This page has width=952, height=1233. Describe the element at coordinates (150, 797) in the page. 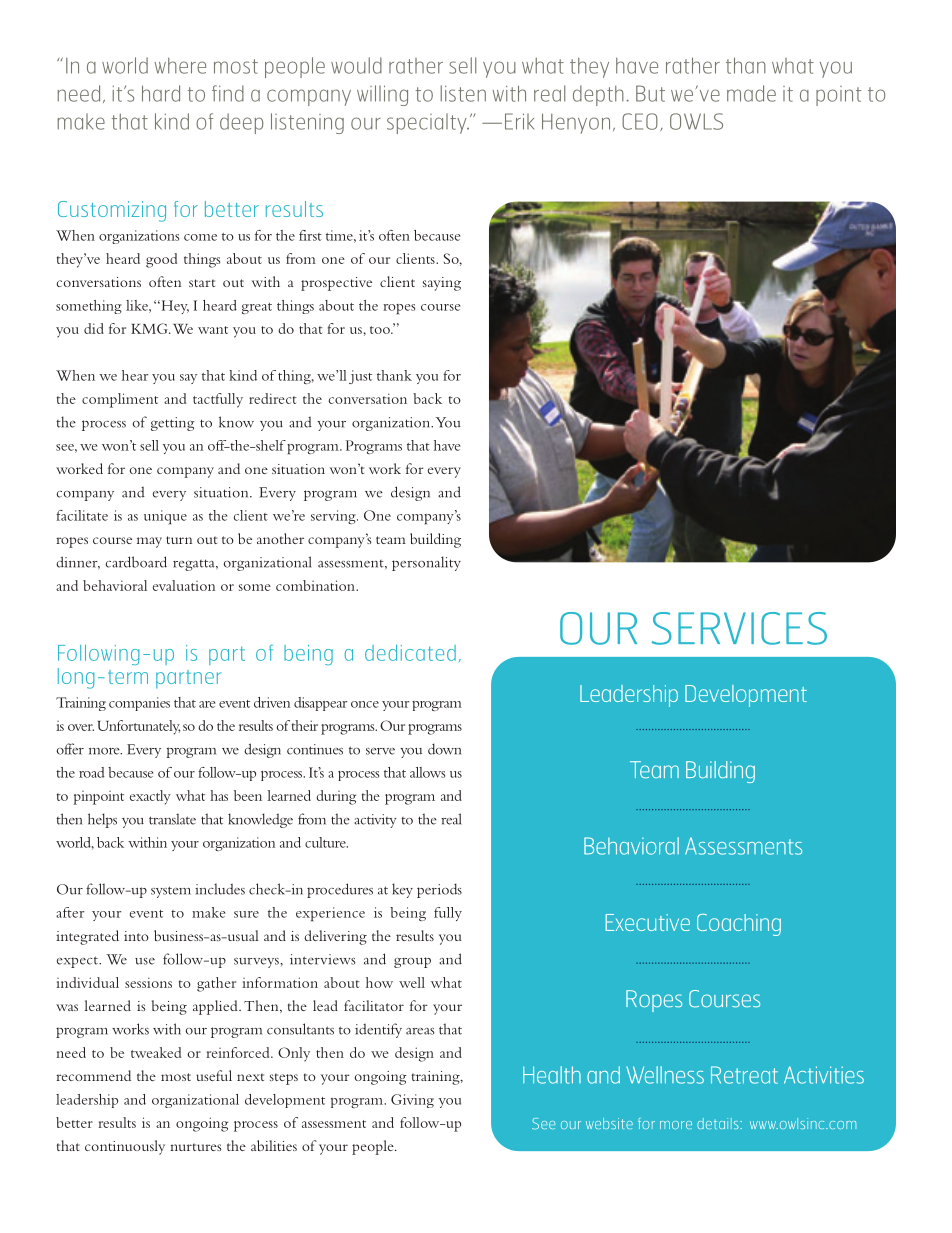

I see `exactly` at that location.
